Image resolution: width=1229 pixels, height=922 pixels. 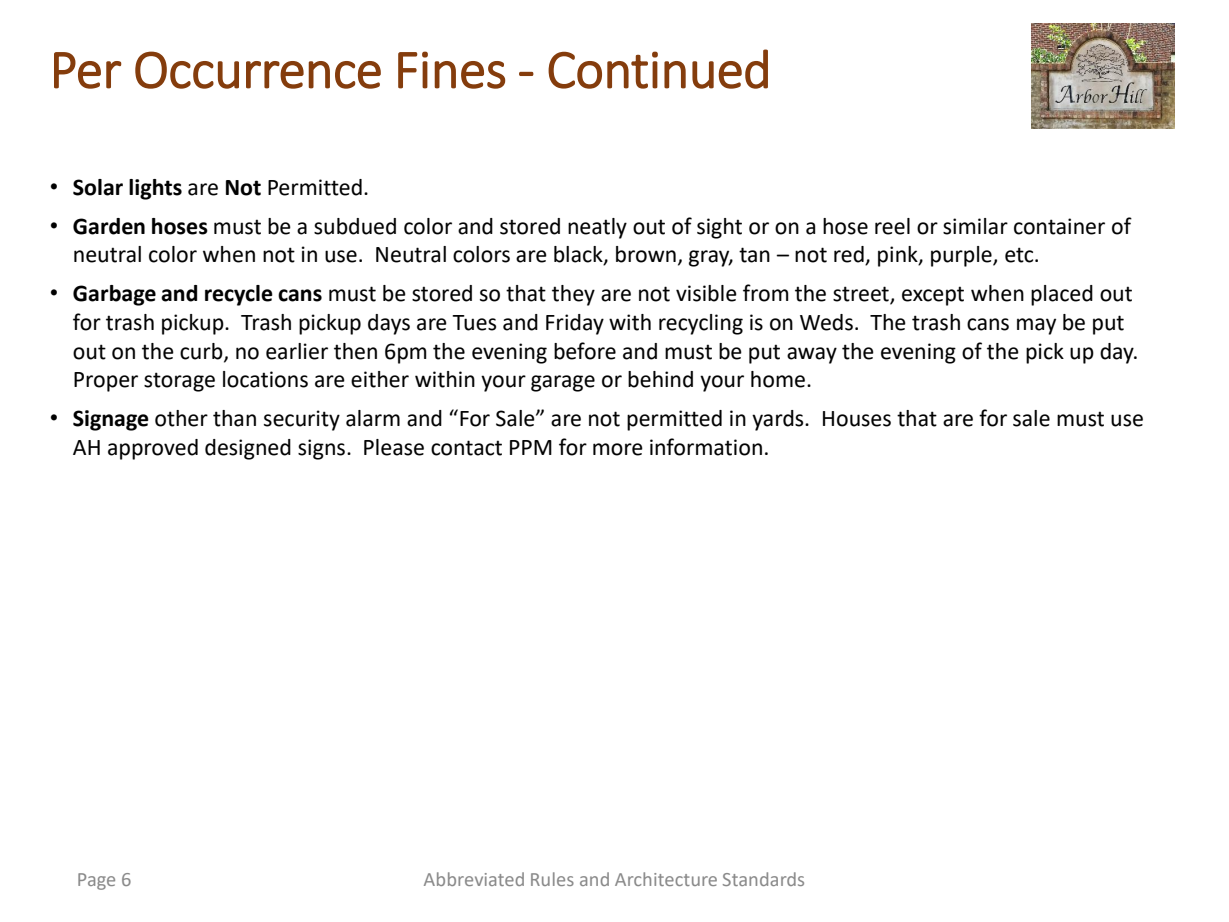 What do you see at coordinates (573, 295) in the document?
I see `they` at bounding box center [573, 295].
